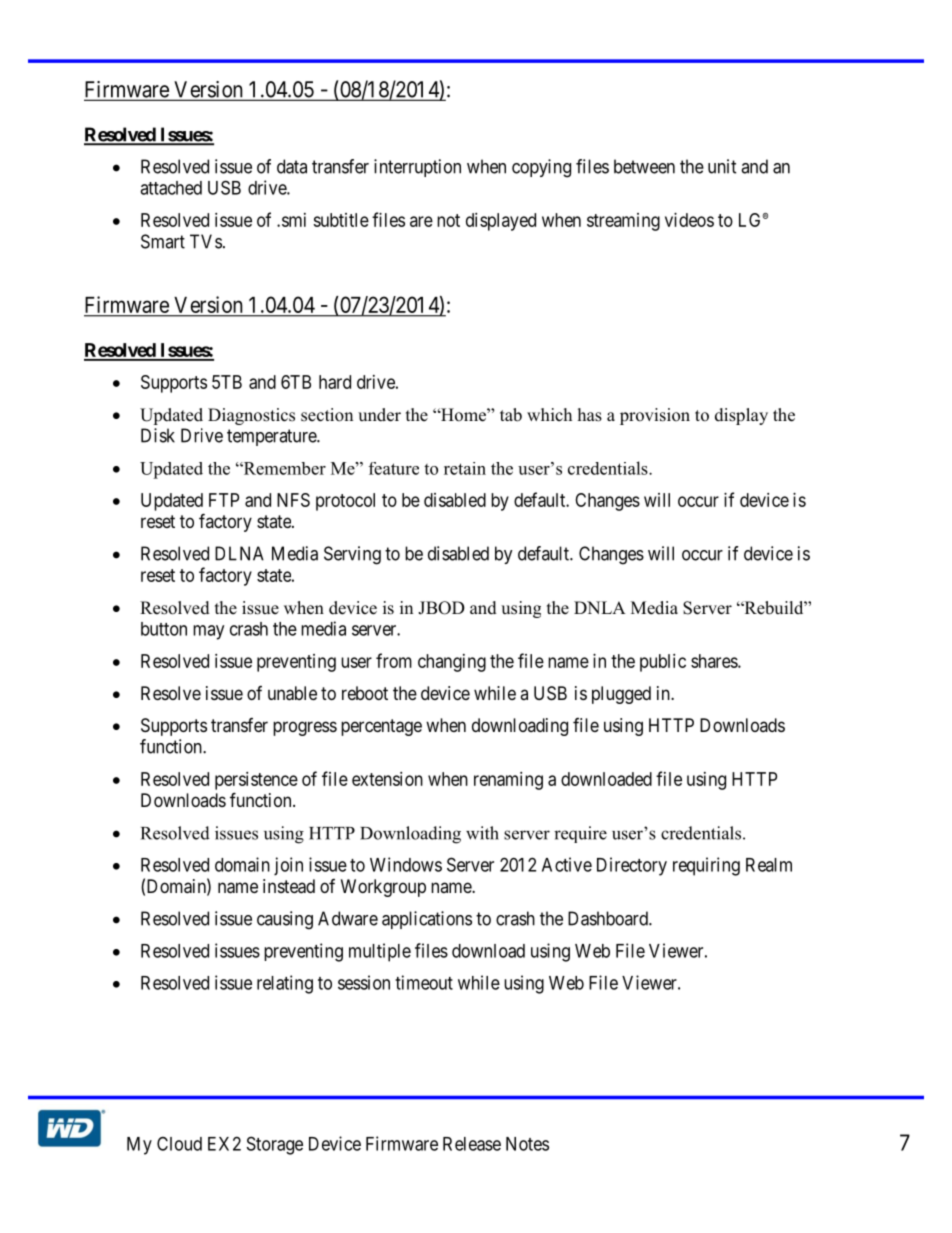  I want to click on shares, so click(715, 661).
